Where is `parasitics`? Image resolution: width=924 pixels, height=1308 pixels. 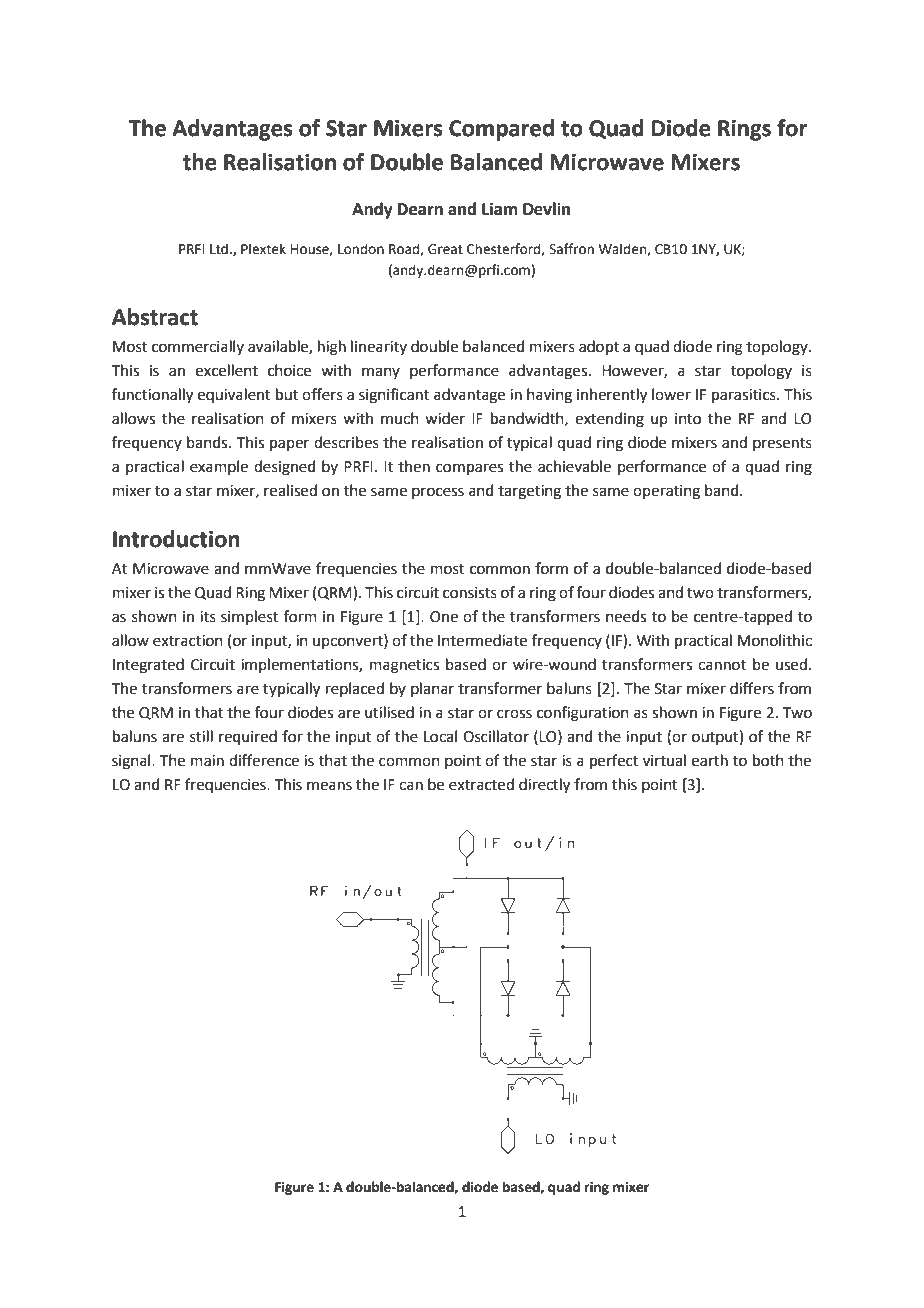 parasitics is located at coordinates (745, 396).
